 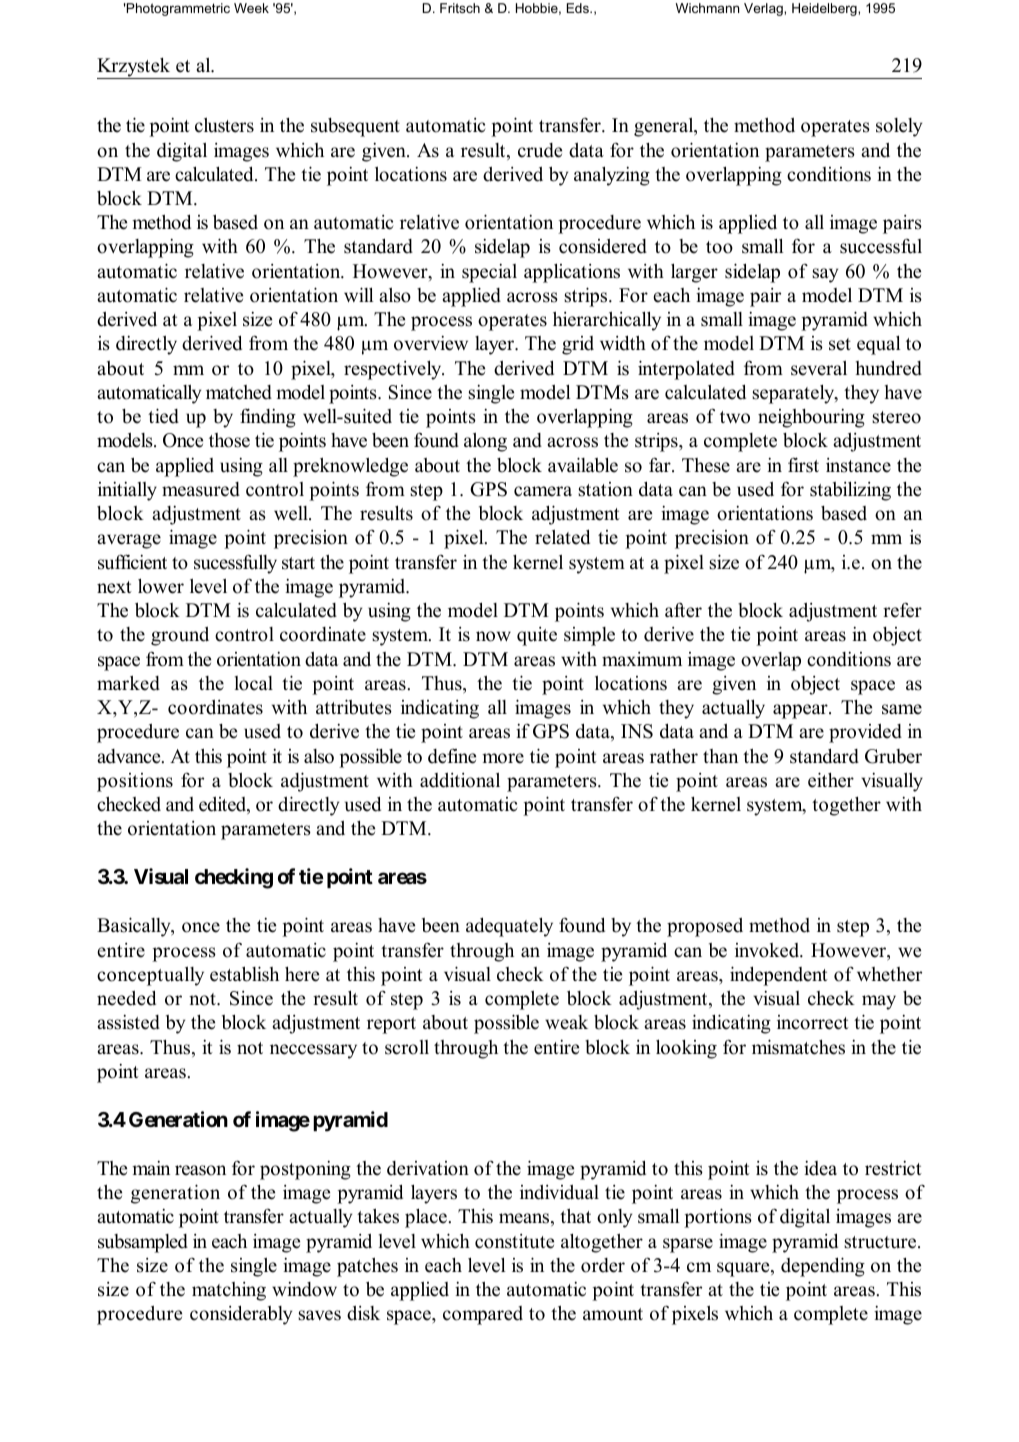 What do you see at coordinates (514, 1241) in the page?
I see `constitute` at bounding box center [514, 1241].
